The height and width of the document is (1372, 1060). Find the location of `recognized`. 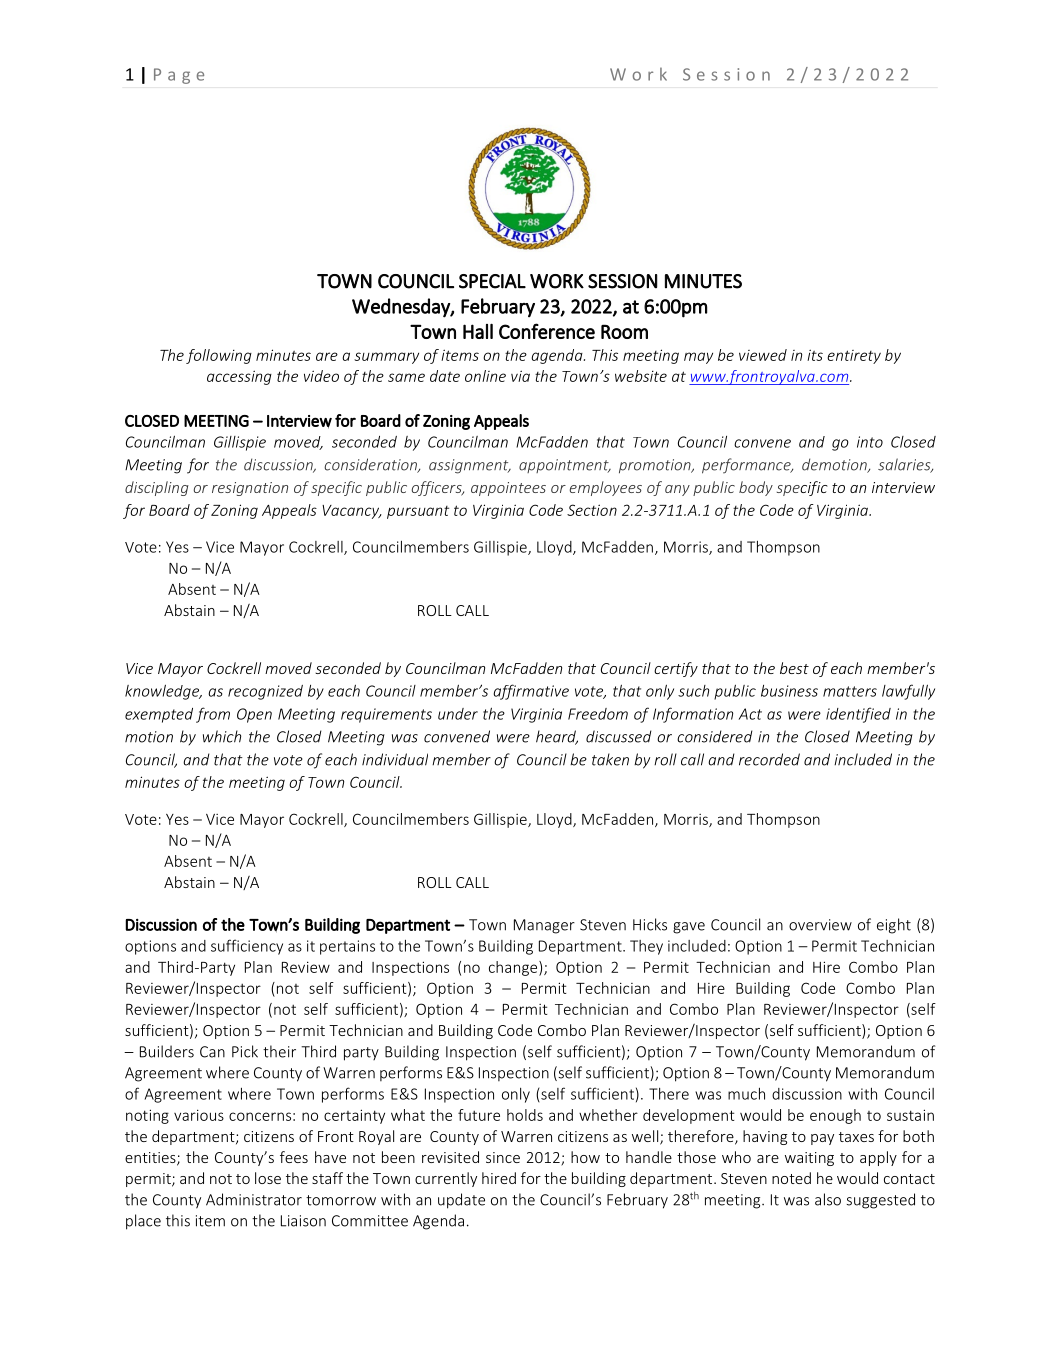

recognized is located at coordinates (265, 692).
